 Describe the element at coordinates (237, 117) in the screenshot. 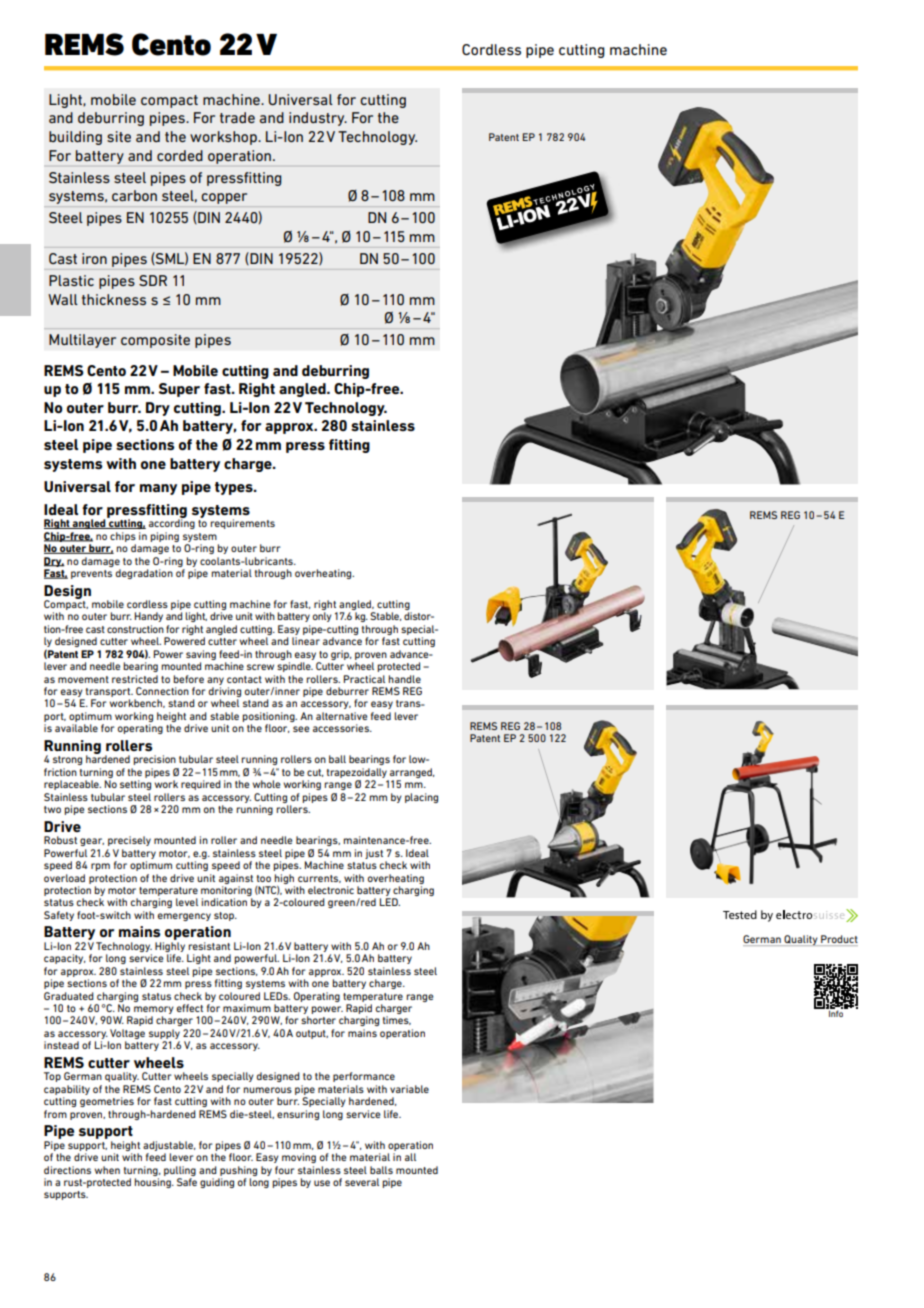

I see `trade` at that location.
